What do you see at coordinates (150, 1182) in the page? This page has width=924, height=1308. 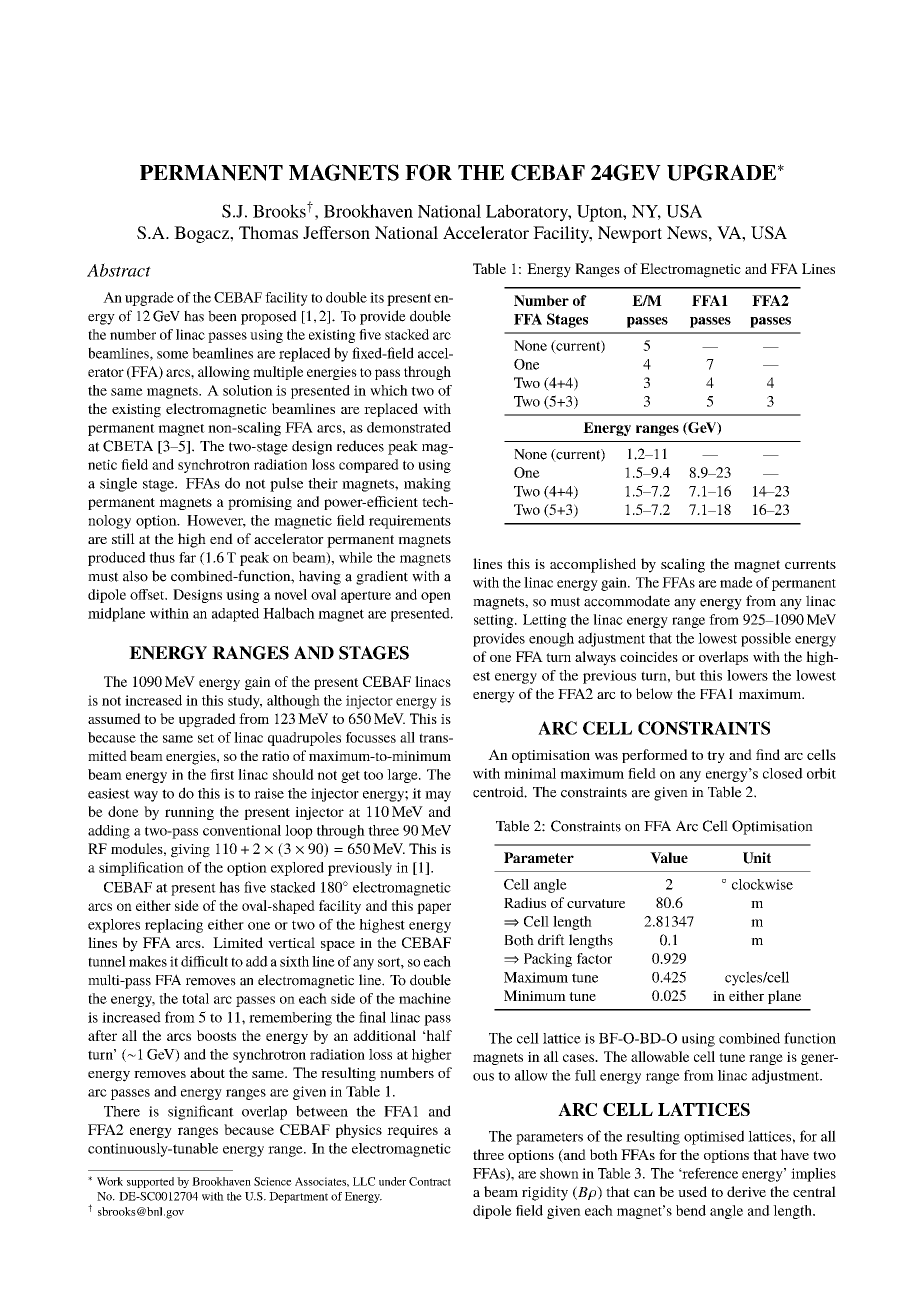 I see `supported` at bounding box center [150, 1182].
